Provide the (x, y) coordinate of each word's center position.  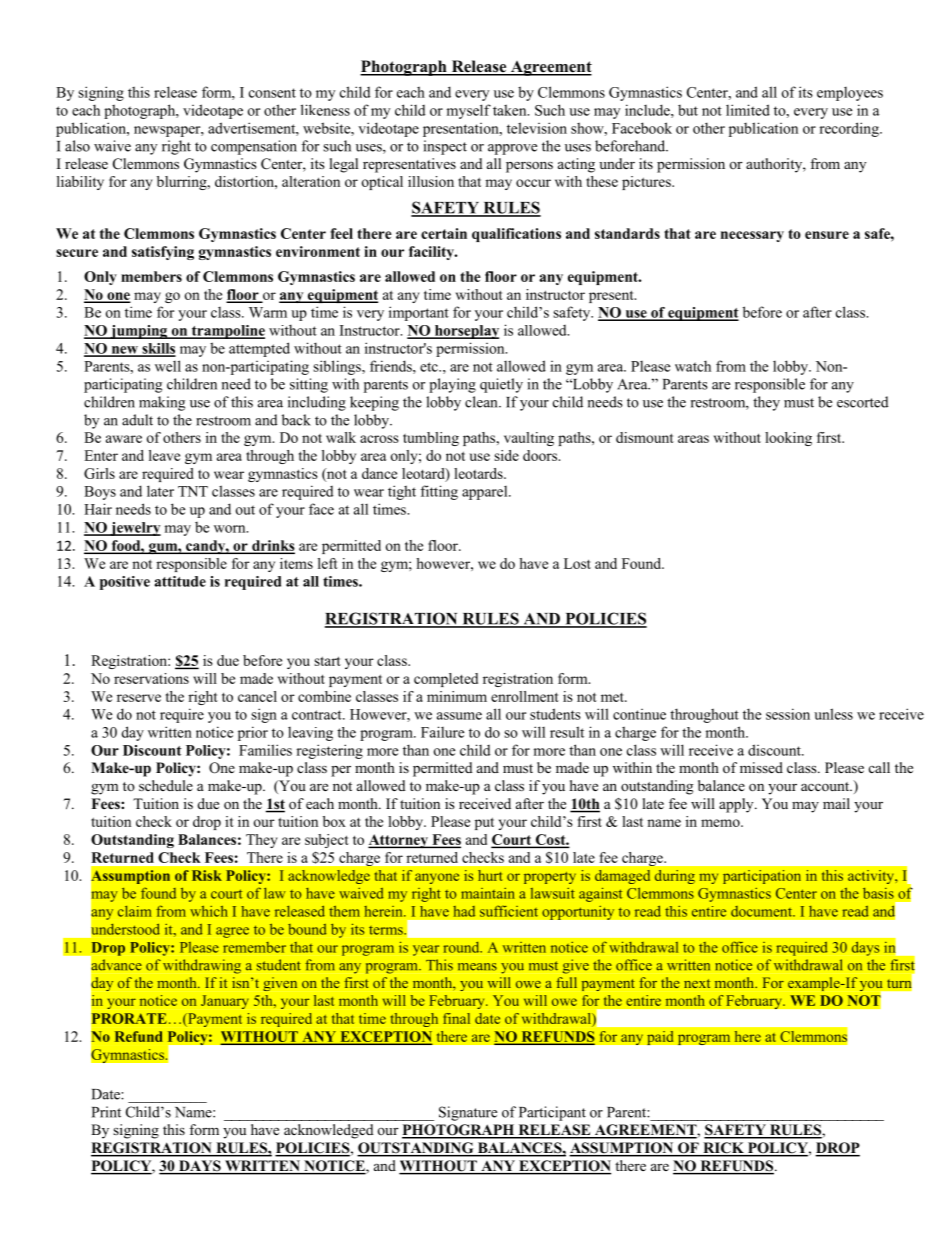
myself (469, 111)
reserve (139, 698)
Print (106, 1112)
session (788, 714)
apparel (486, 493)
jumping (139, 332)
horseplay (465, 332)
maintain (488, 893)
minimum (457, 696)
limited (748, 110)
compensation (254, 147)
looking (788, 439)
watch (693, 366)
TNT (193, 491)
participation (762, 877)
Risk (207, 875)
